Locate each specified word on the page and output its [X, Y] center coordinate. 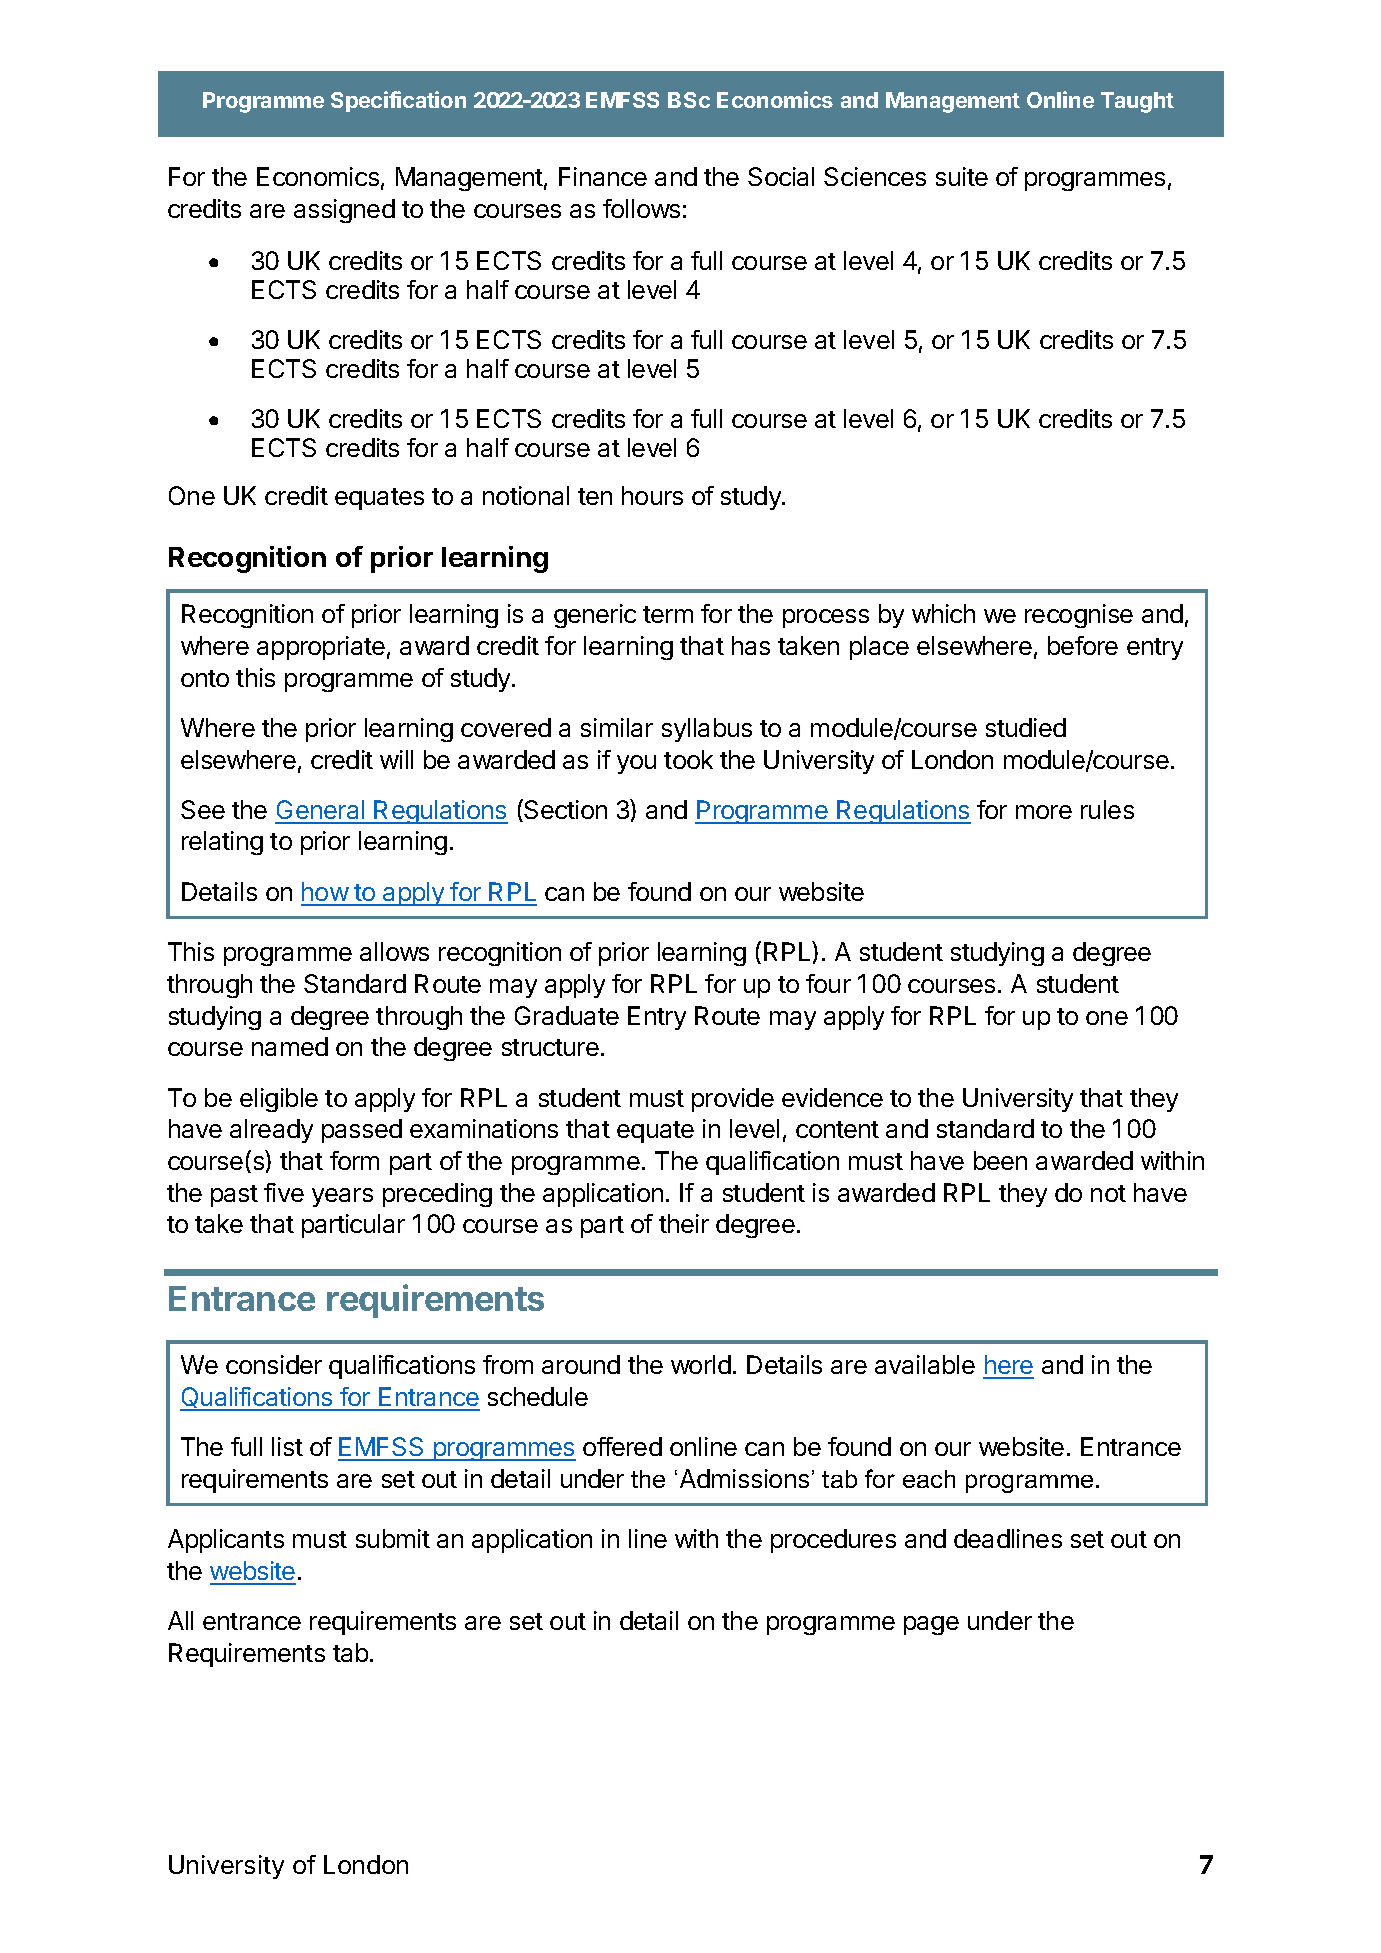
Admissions [744, 1478]
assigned [344, 211]
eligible [279, 1100]
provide [733, 1100]
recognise [1079, 616]
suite [962, 176]
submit [393, 1538]
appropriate [321, 648]
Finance [603, 176]
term [668, 614]
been [1000, 1160]
